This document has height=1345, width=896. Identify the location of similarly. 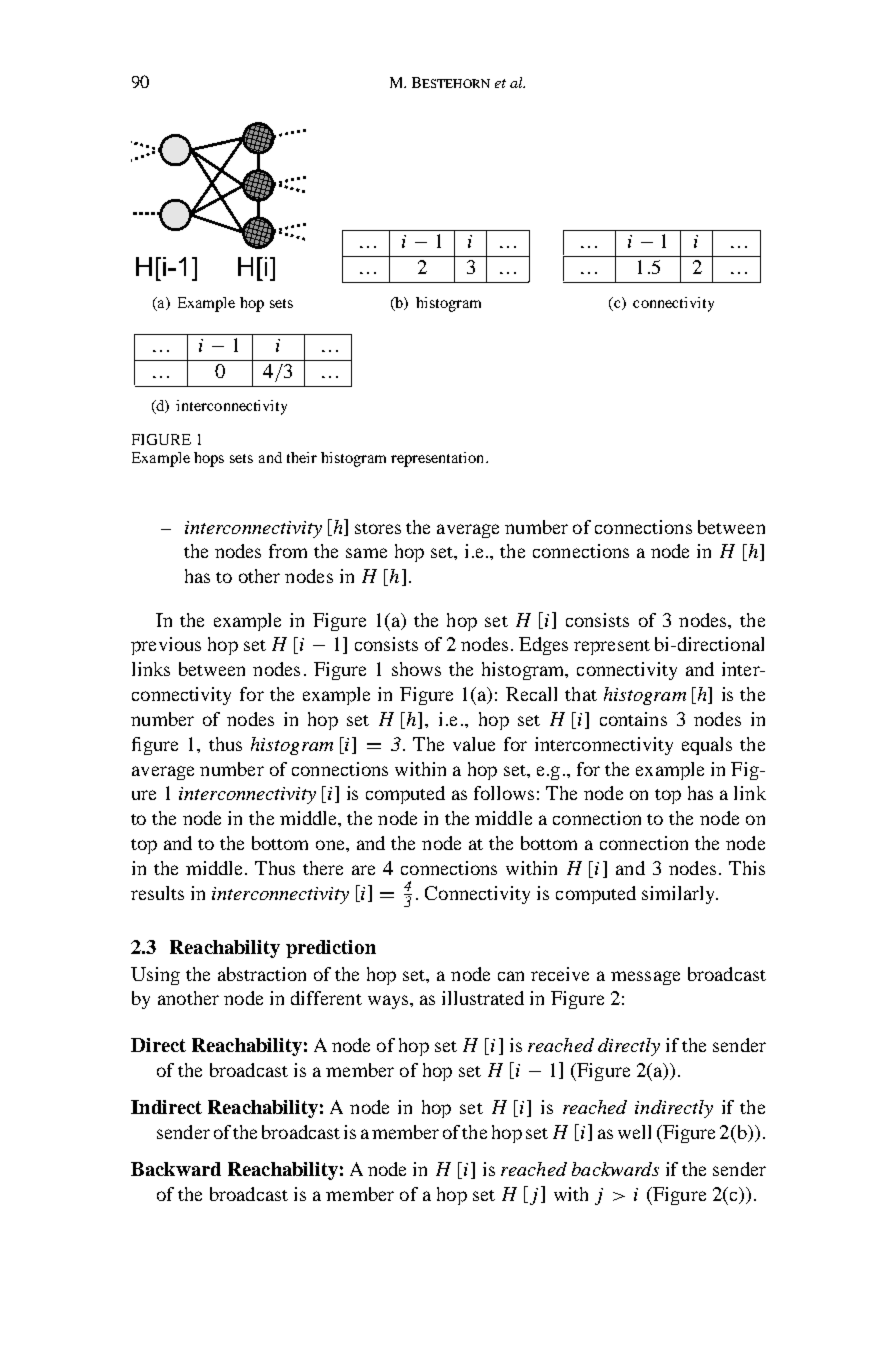
(680, 895).
